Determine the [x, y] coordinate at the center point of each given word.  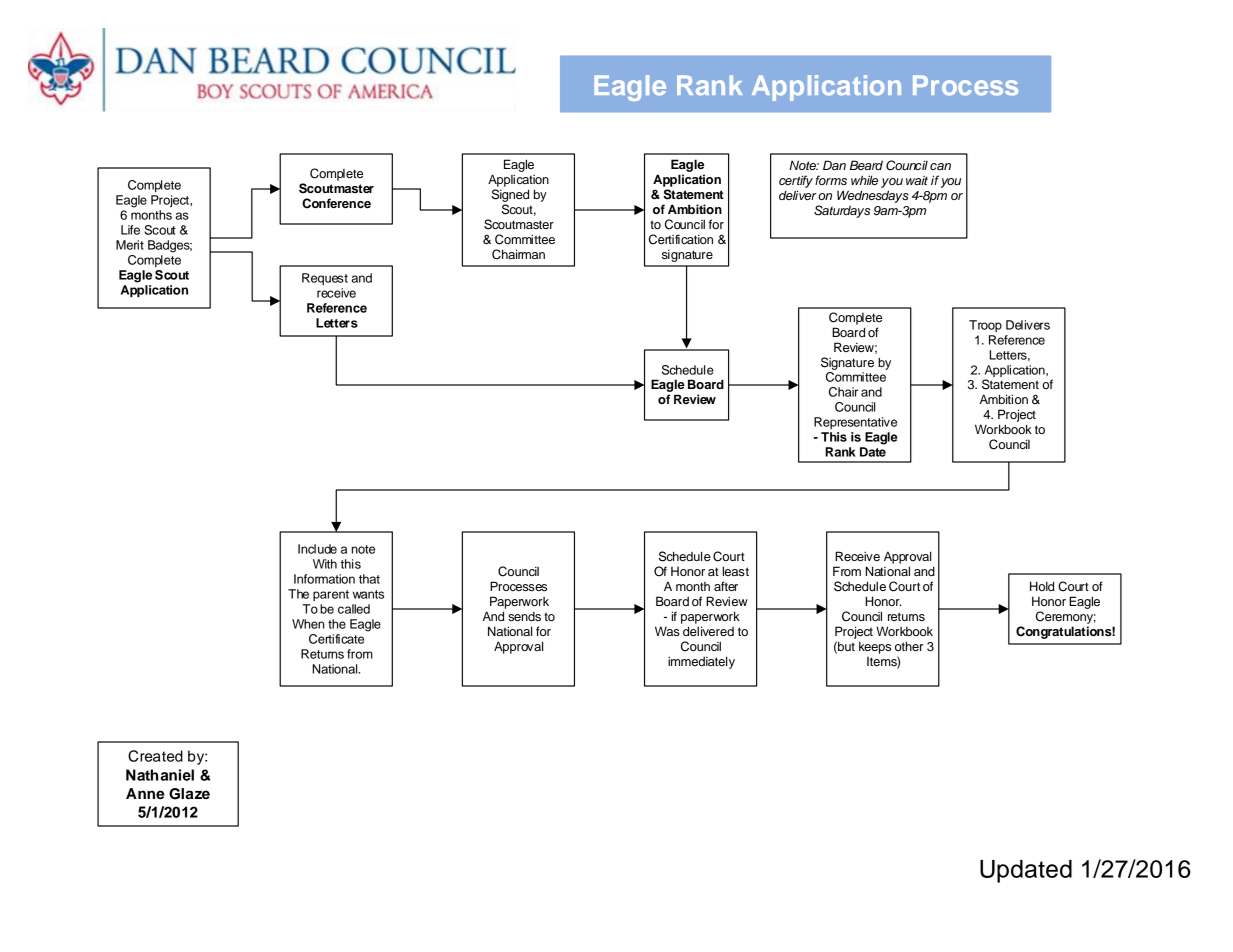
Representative [855, 423]
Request [325, 279]
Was [667, 631]
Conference [336, 203]
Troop [985, 326]
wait [917, 180]
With [325, 564]
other [909, 646]
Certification [681, 239]
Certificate [336, 639]
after [726, 586]
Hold [1042, 586]
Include [317, 549]
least [736, 571]
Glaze [189, 794]
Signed [510, 195]
